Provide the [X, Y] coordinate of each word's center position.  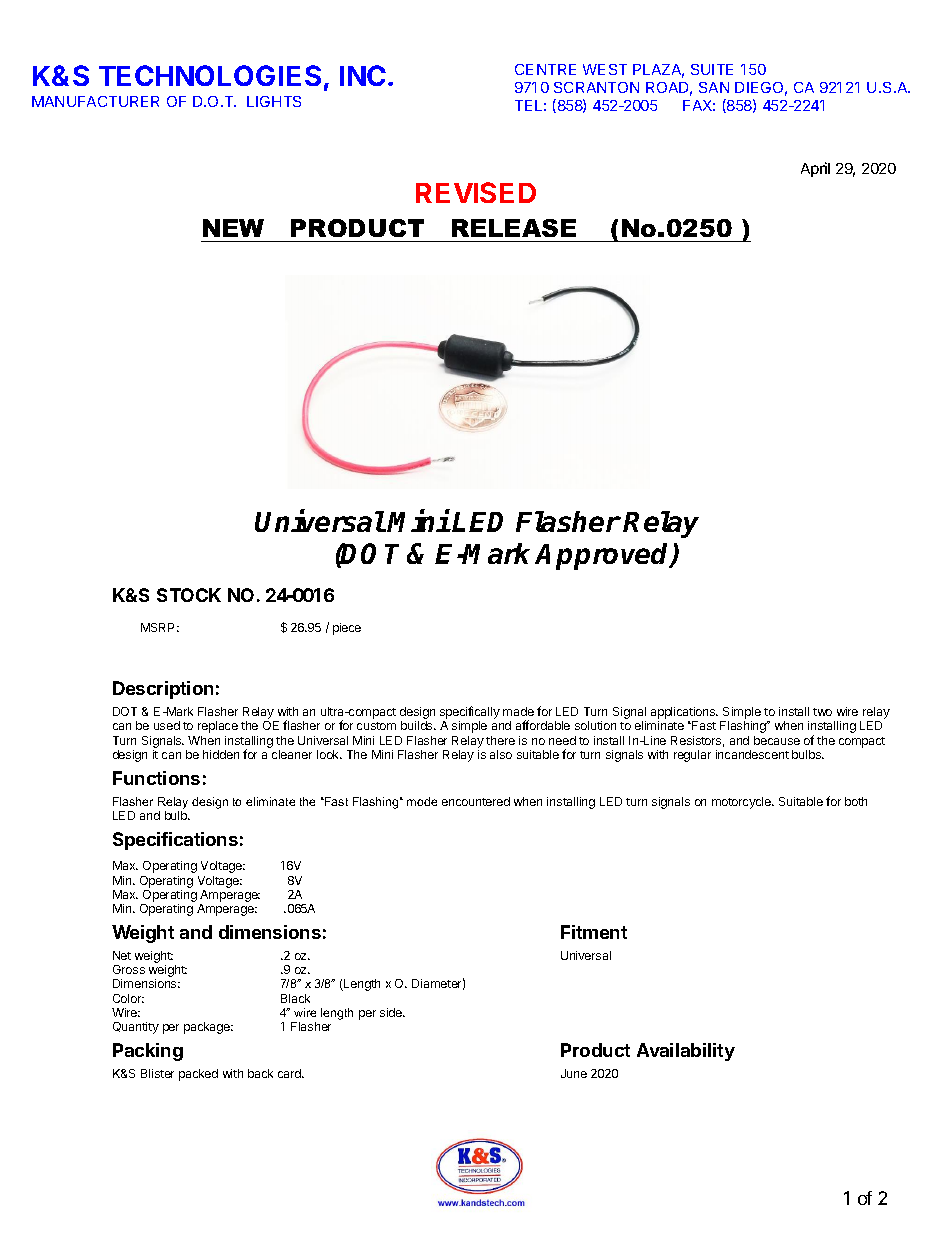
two [822, 712]
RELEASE [514, 228]
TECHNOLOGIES [210, 75]
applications [684, 714]
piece [347, 629]
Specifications [175, 841]
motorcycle [742, 803]
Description [163, 690]
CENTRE [545, 69]
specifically [470, 714]
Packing [148, 1052]
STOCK [189, 595]
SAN [714, 87]
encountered [476, 801]
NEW [233, 228]
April [815, 169]
